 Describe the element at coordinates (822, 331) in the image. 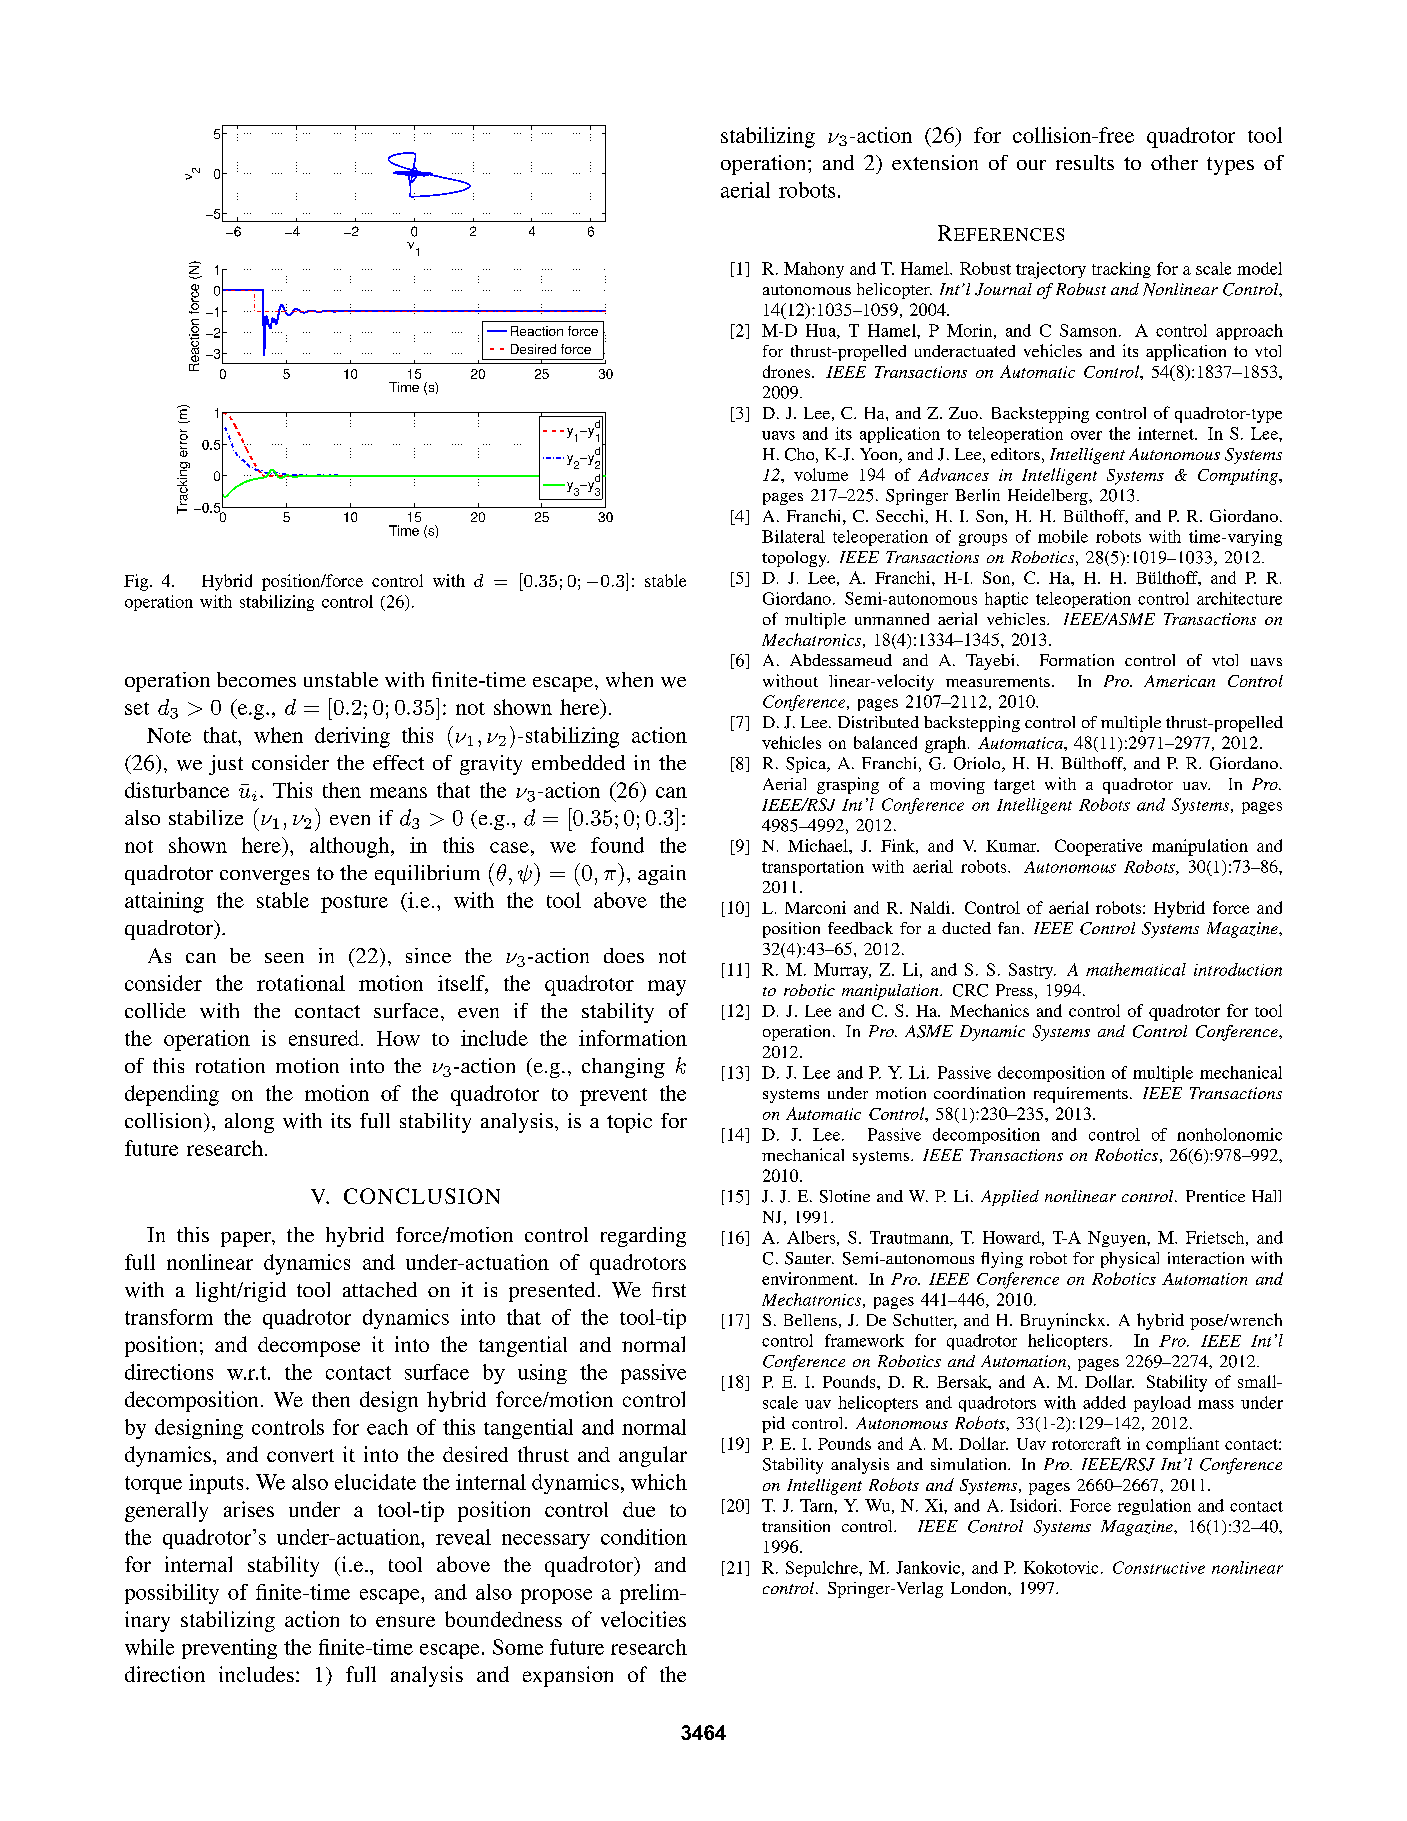

I see `Hua` at that location.
